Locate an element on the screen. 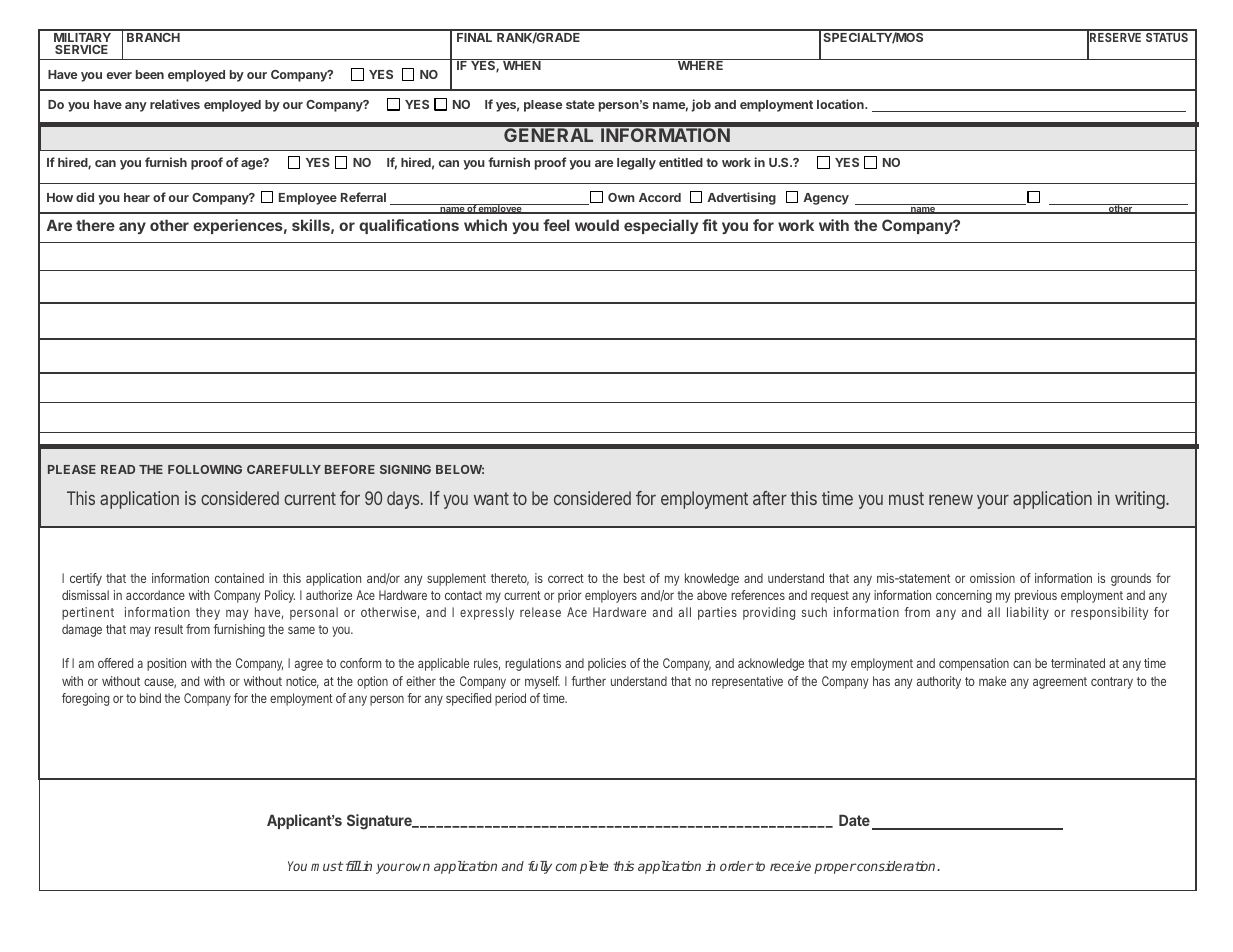 The image size is (1233, 952). hear is located at coordinates (137, 197).
